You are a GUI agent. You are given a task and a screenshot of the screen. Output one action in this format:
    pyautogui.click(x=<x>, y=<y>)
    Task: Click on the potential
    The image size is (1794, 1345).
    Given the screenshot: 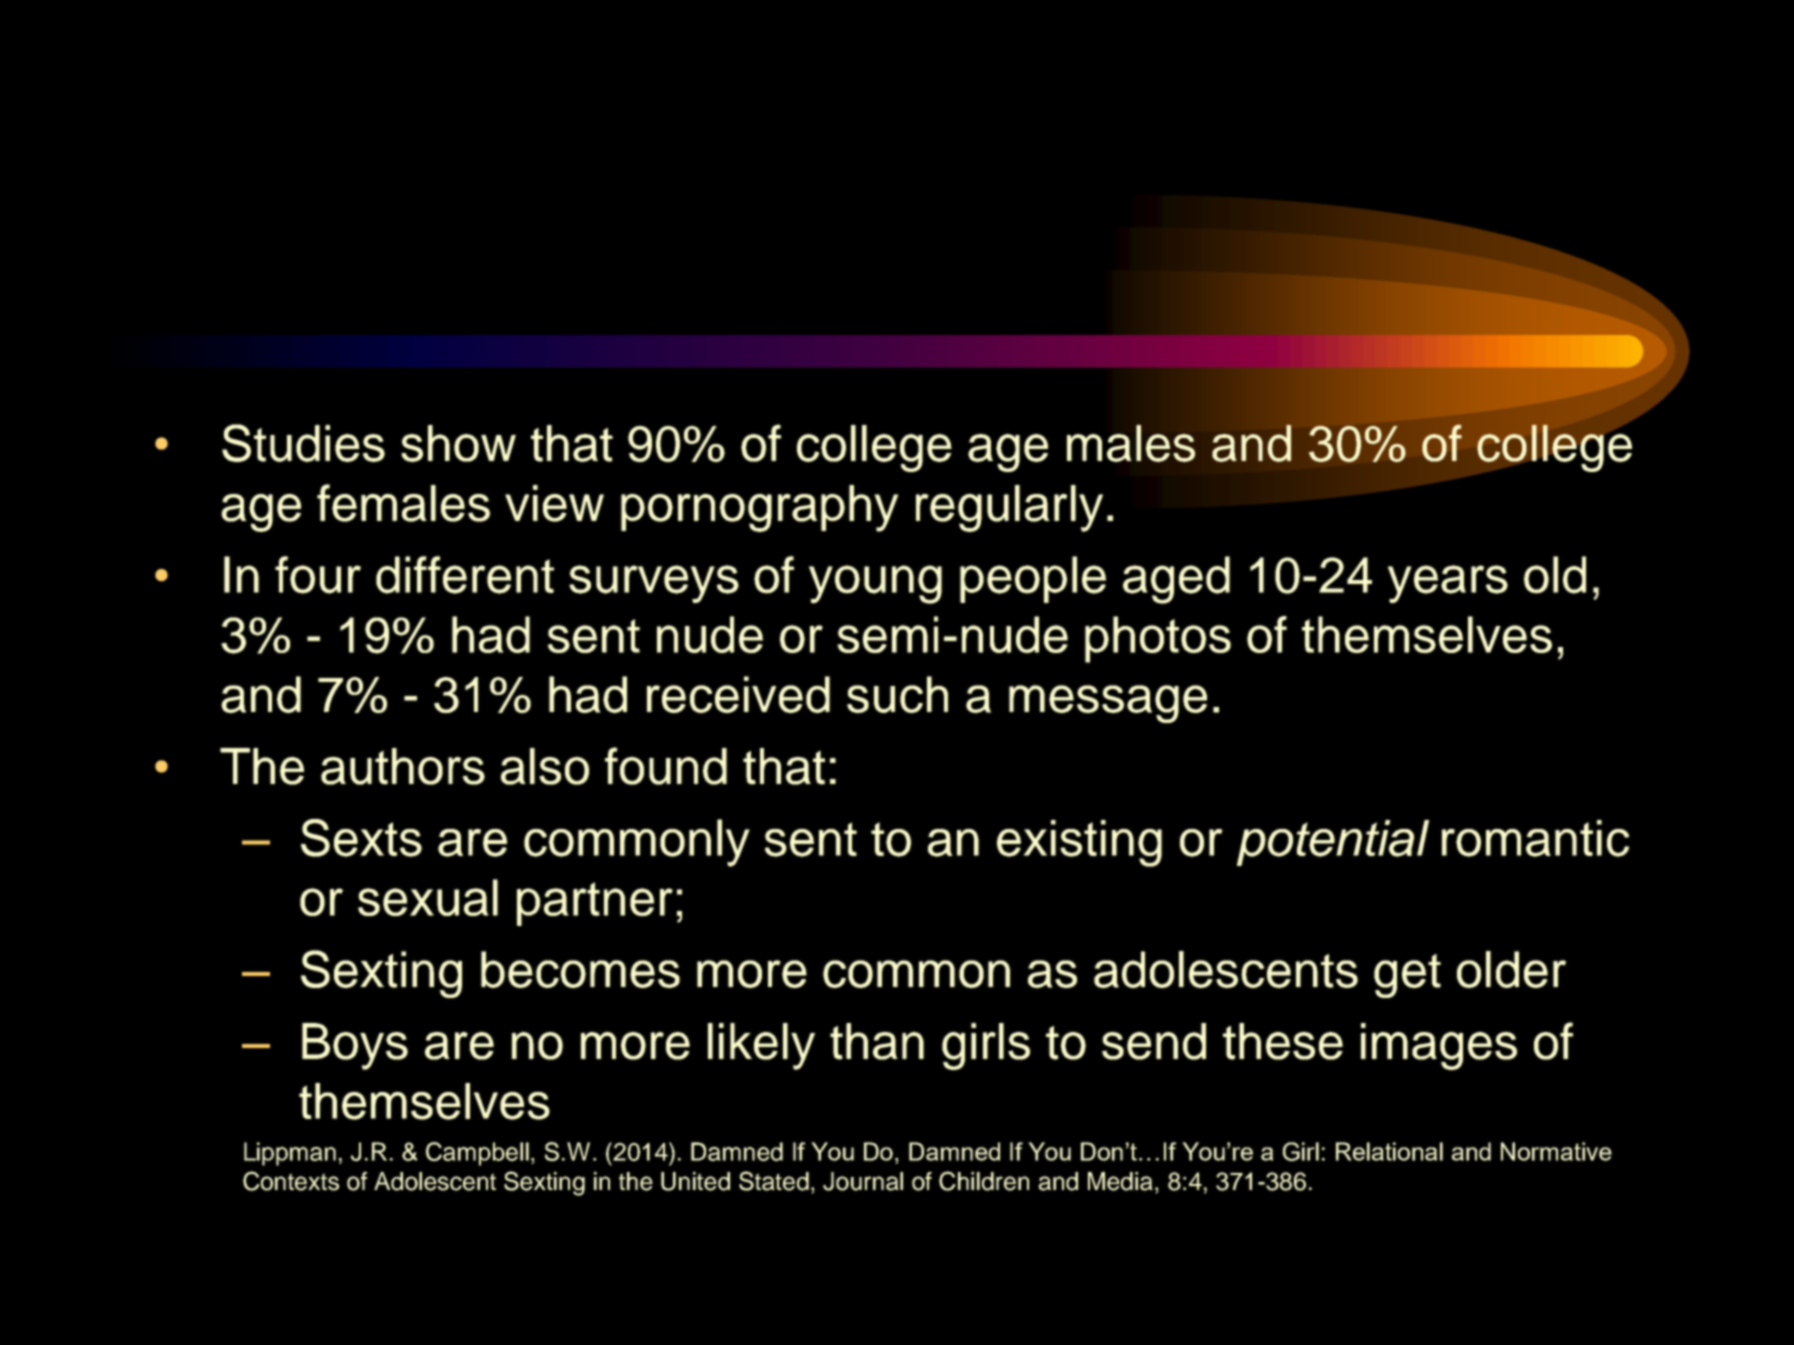 What is the action you would take?
    pyautogui.click(x=1333, y=843)
